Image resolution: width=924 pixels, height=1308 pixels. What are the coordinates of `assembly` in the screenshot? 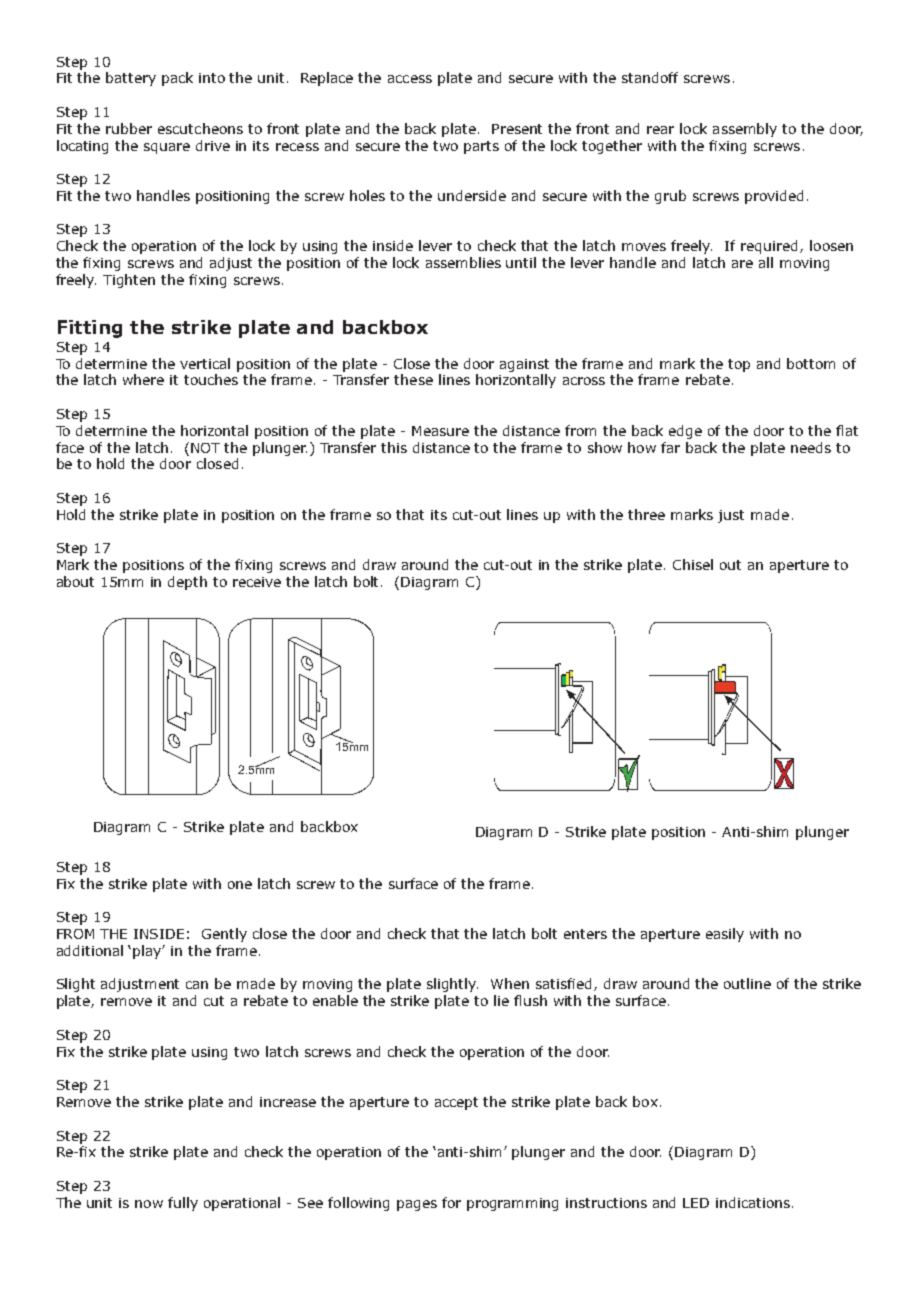 It's located at (745, 130).
